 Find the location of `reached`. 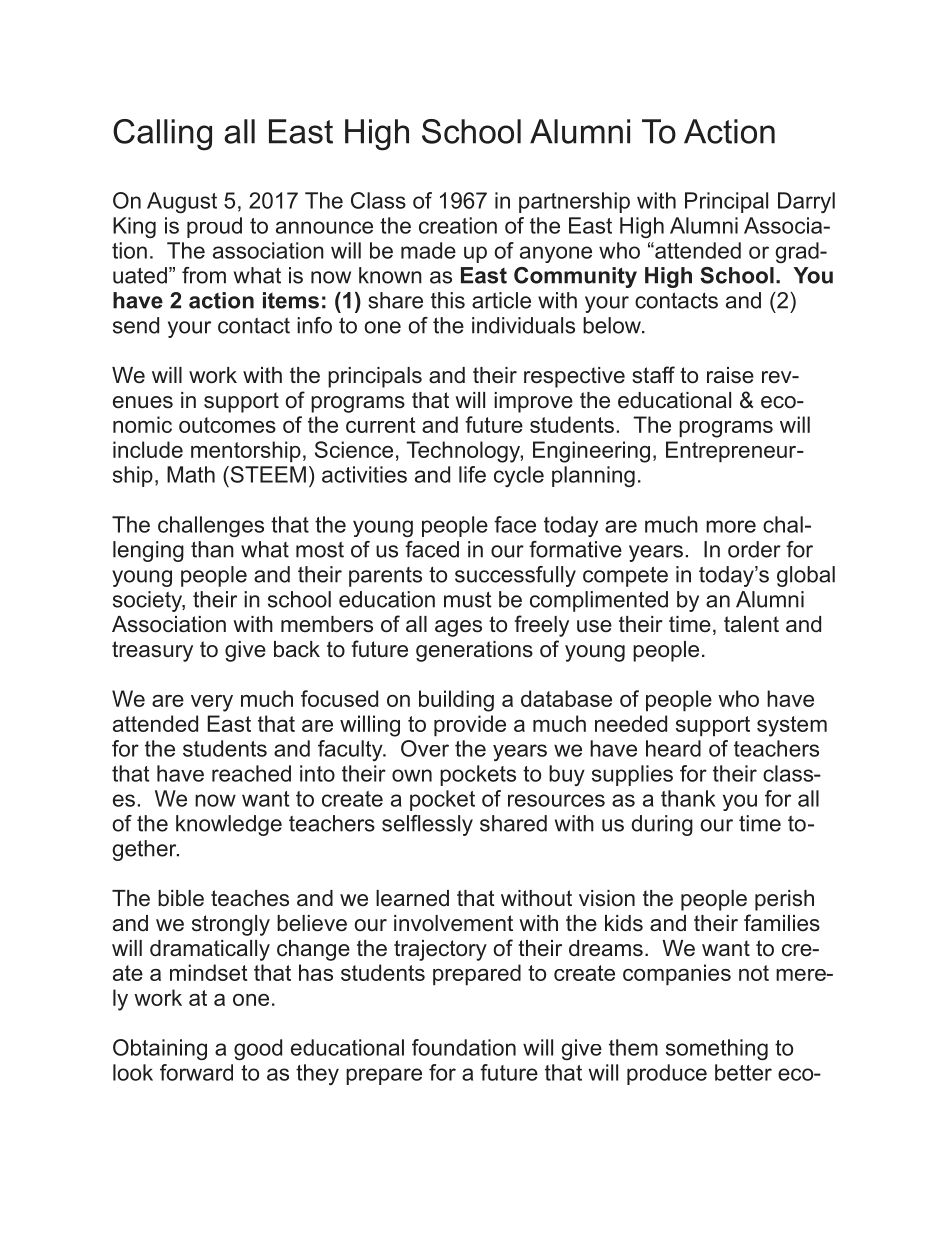

reached is located at coordinates (251, 773).
